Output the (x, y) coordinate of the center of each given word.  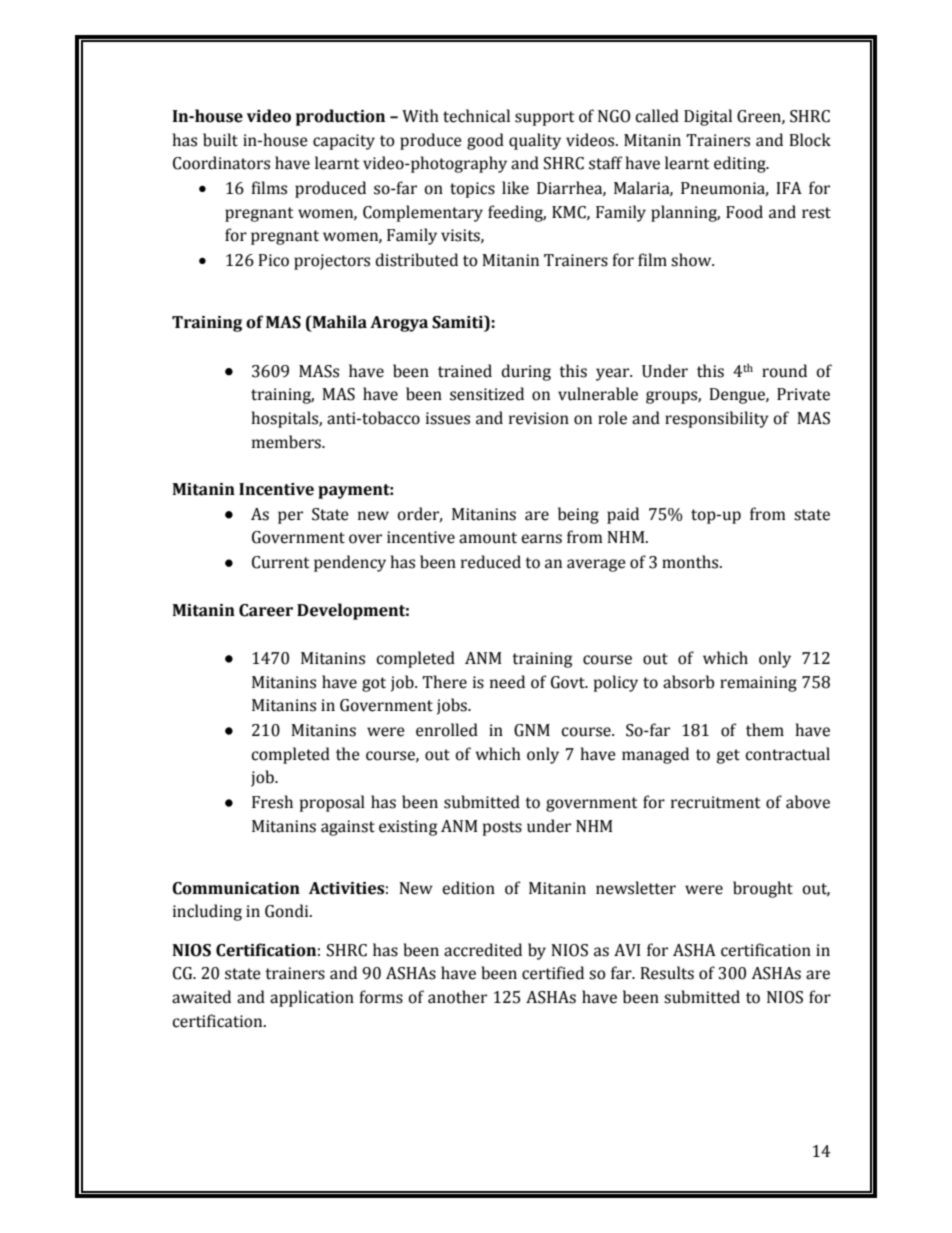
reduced (491, 562)
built (220, 140)
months (691, 562)
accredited (483, 950)
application (312, 998)
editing (741, 164)
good (485, 141)
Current (280, 562)
